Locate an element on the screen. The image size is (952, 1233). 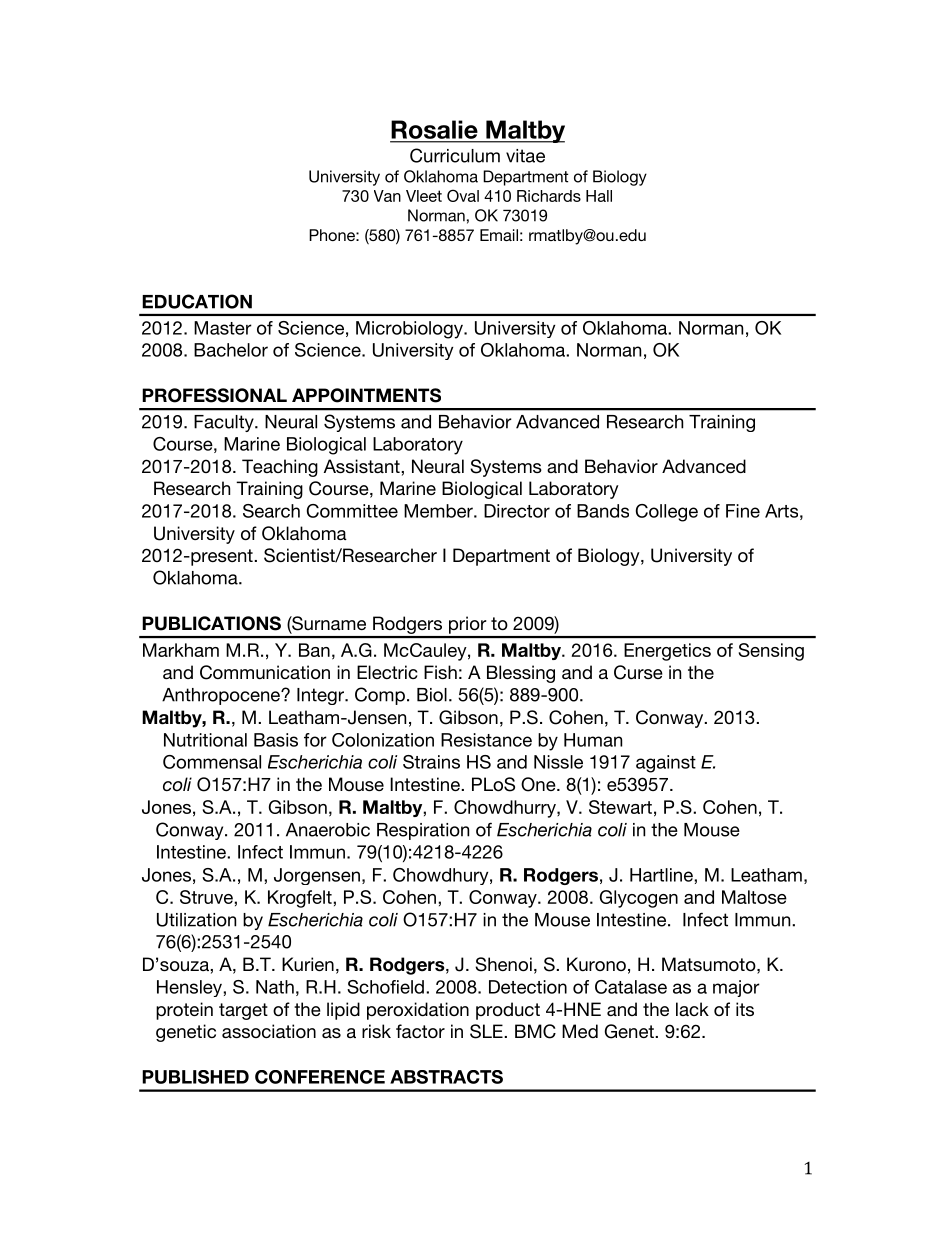
Hall is located at coordinates (599, 196).
